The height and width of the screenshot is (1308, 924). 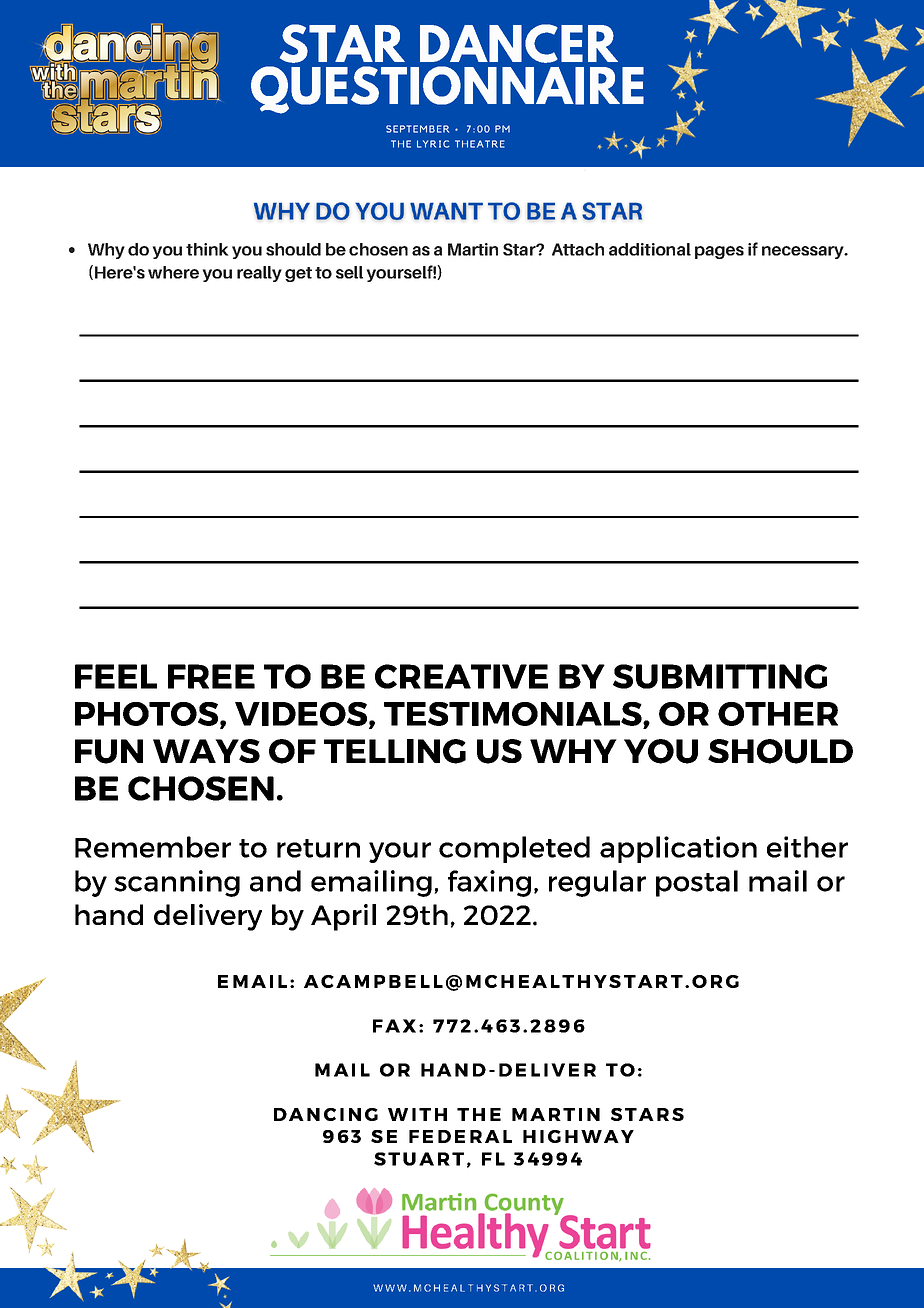 I want to click on think, so click(x=207, y=249).
